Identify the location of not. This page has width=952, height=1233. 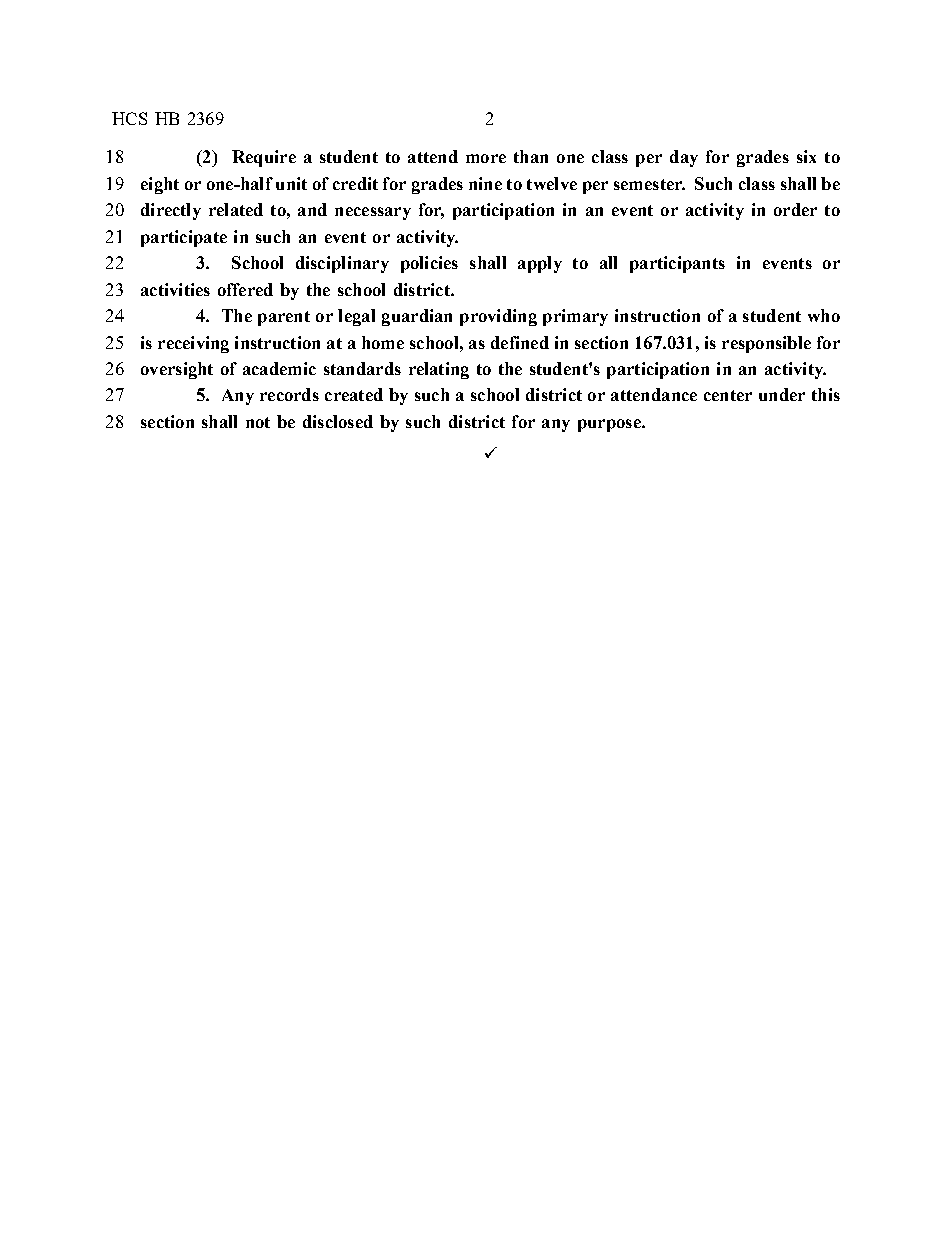
(258, 422).
